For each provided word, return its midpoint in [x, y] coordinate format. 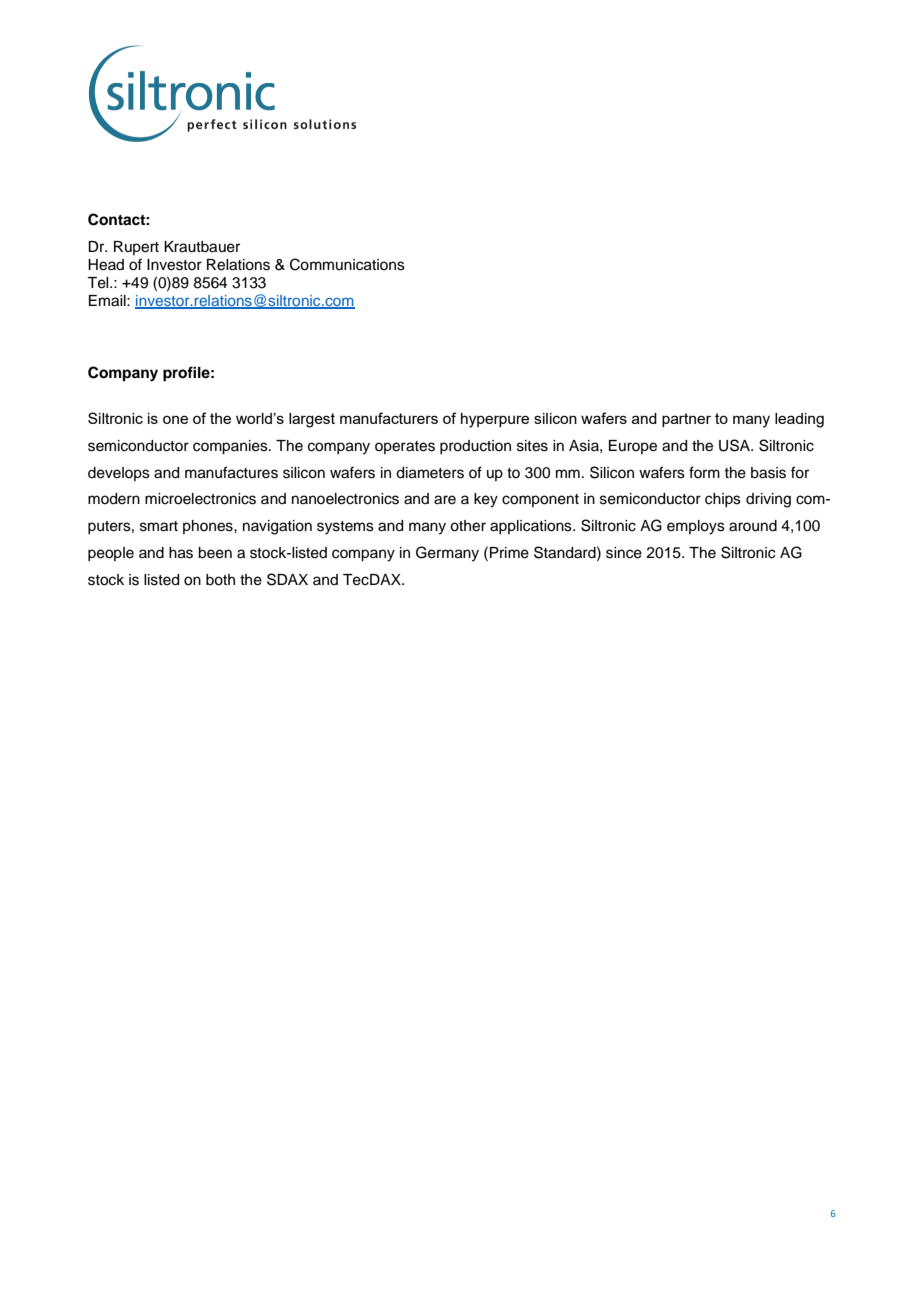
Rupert [136, 248]
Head [106, 265]
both [220, 580]
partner [686, 420]
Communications [347, 264]
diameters [430, 473]
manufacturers [389, 418]
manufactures [231, 472]
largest [312, 420]
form [704, 472]
